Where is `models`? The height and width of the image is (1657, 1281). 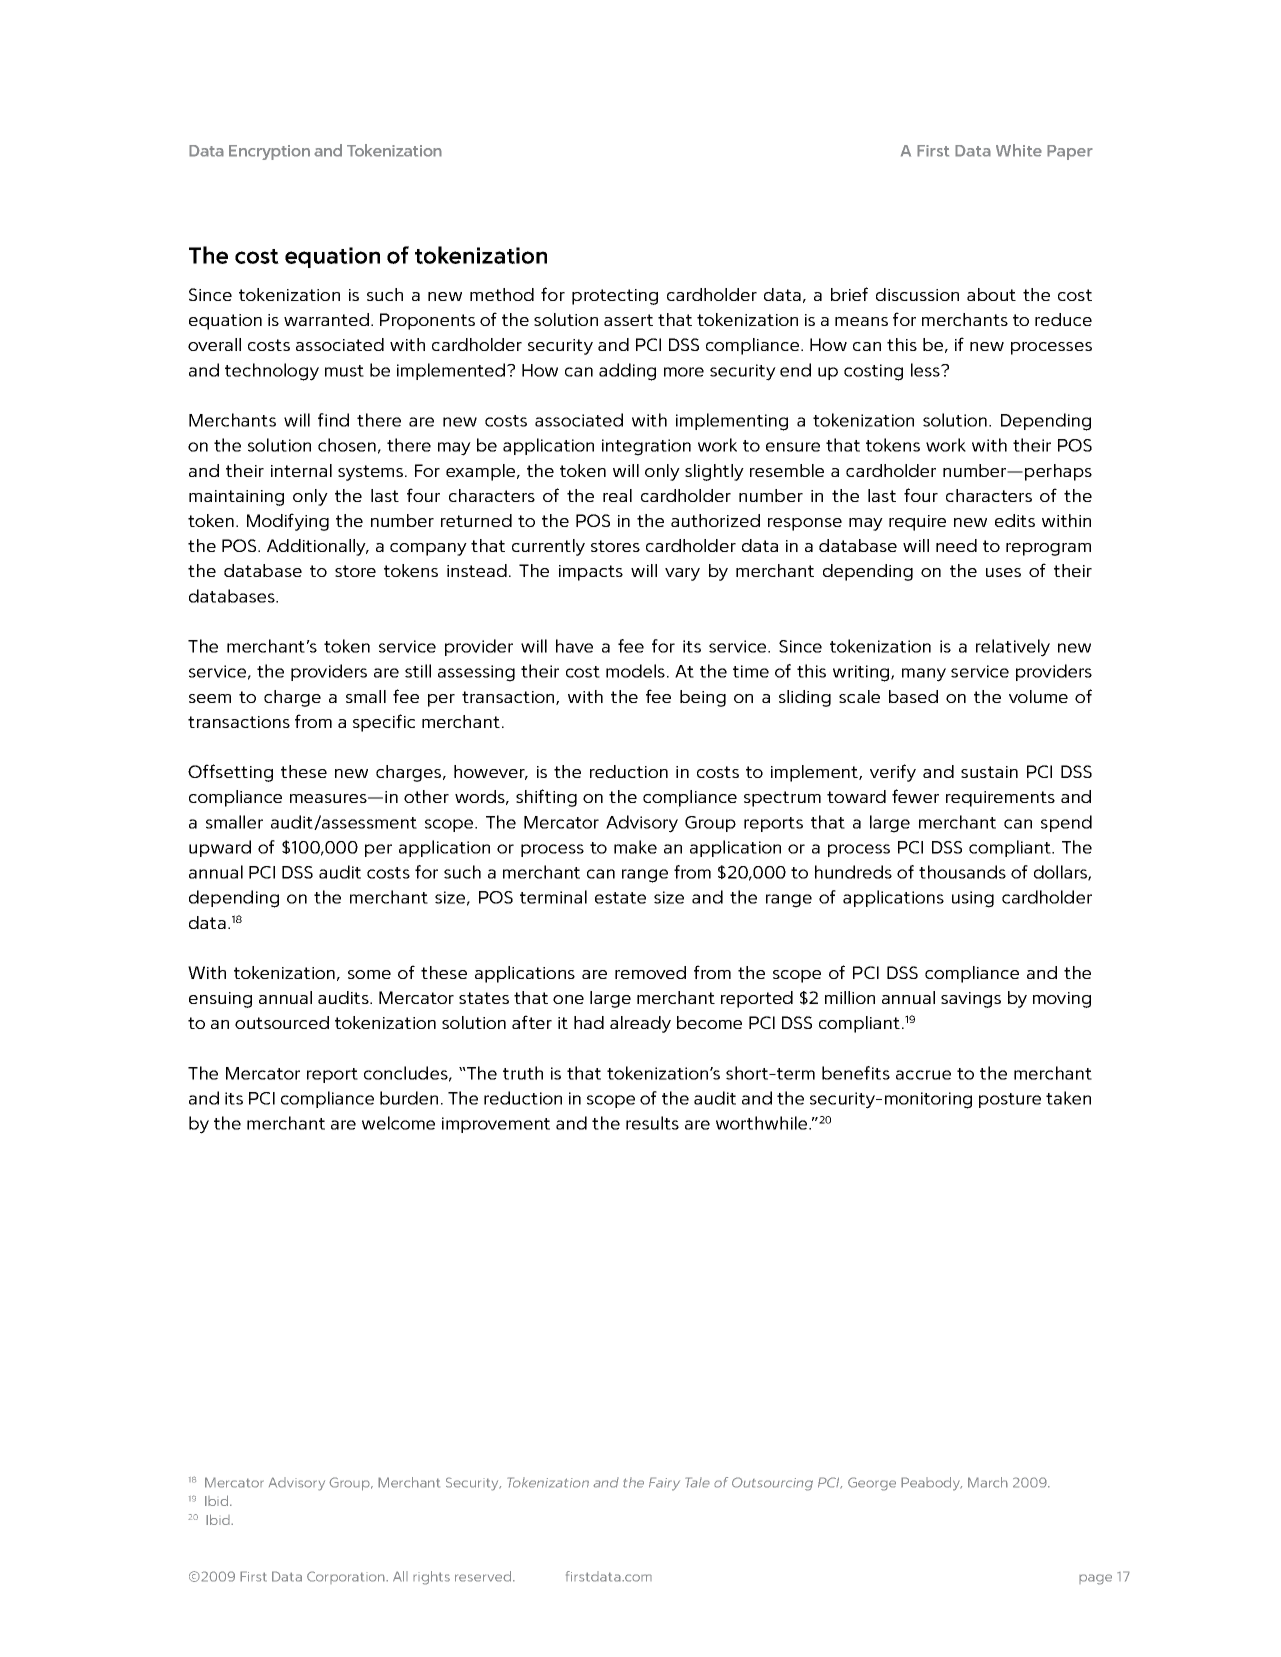
models is located at coordinates (635, 671).
